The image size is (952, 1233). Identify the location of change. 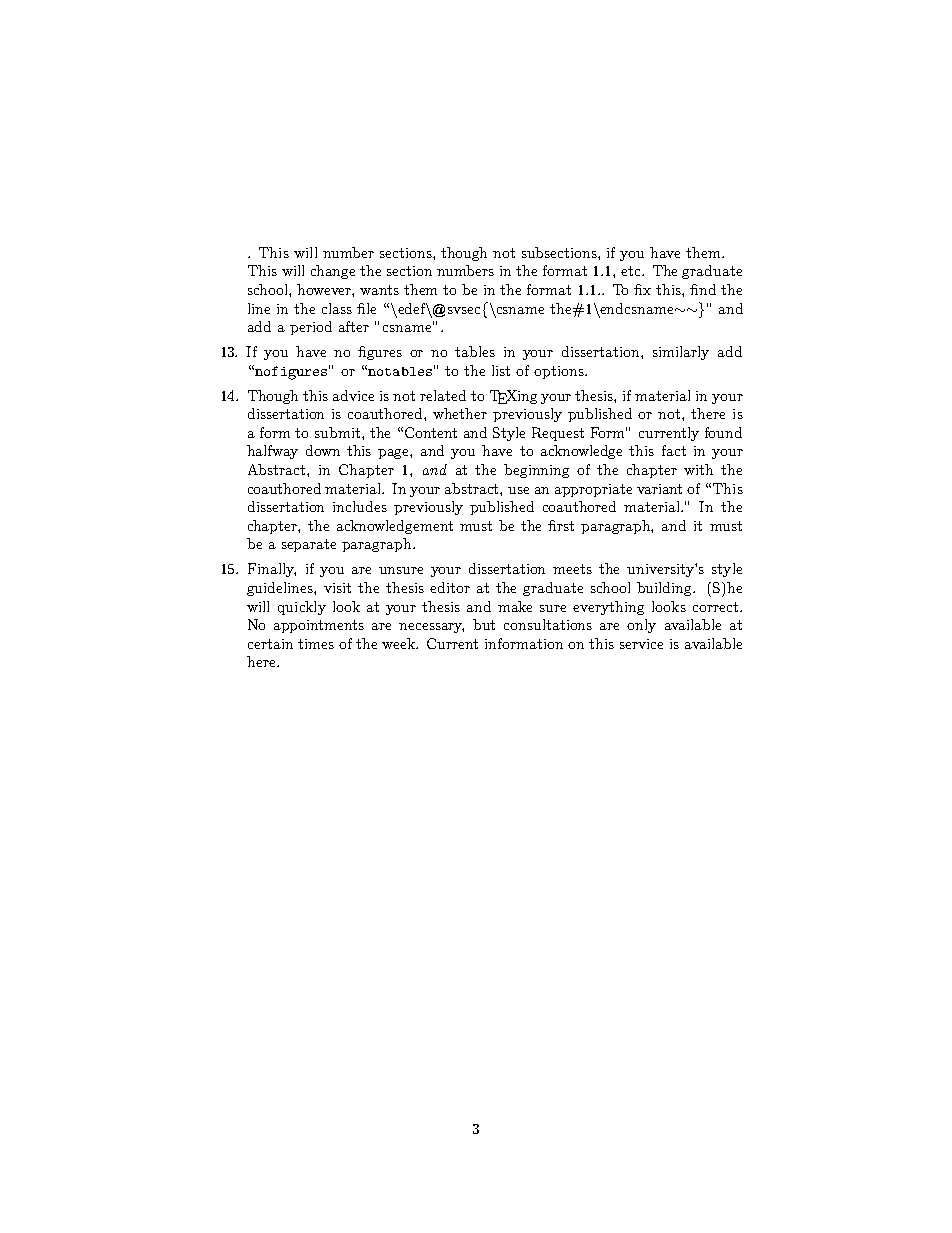
(333, 272).
